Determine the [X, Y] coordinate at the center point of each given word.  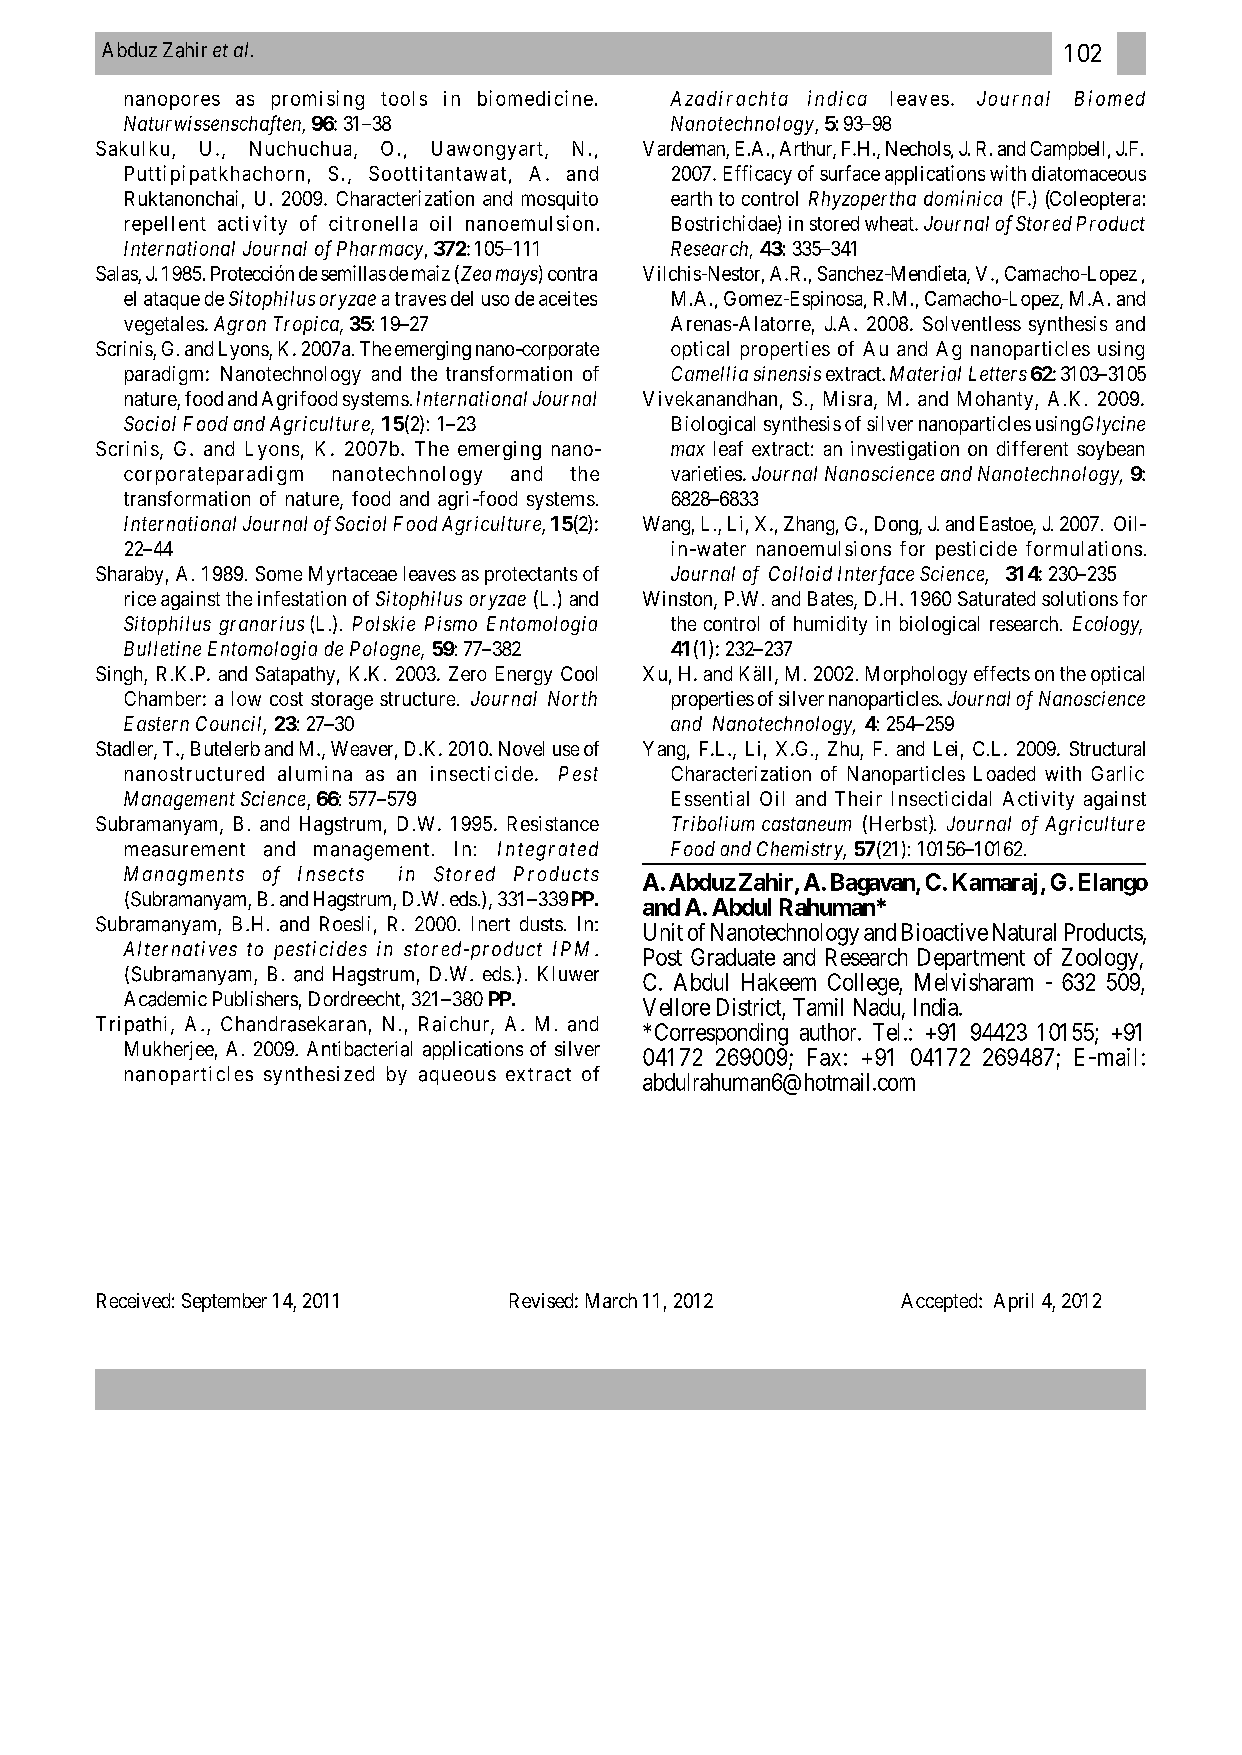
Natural [1024, 932]
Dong [897, 525]
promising [318, 100]
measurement [185, 850]
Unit [663, 932]
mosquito [560, 200]
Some [279, 573]
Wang [666, 525]
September [224, 1302]
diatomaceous [1089, 173]
